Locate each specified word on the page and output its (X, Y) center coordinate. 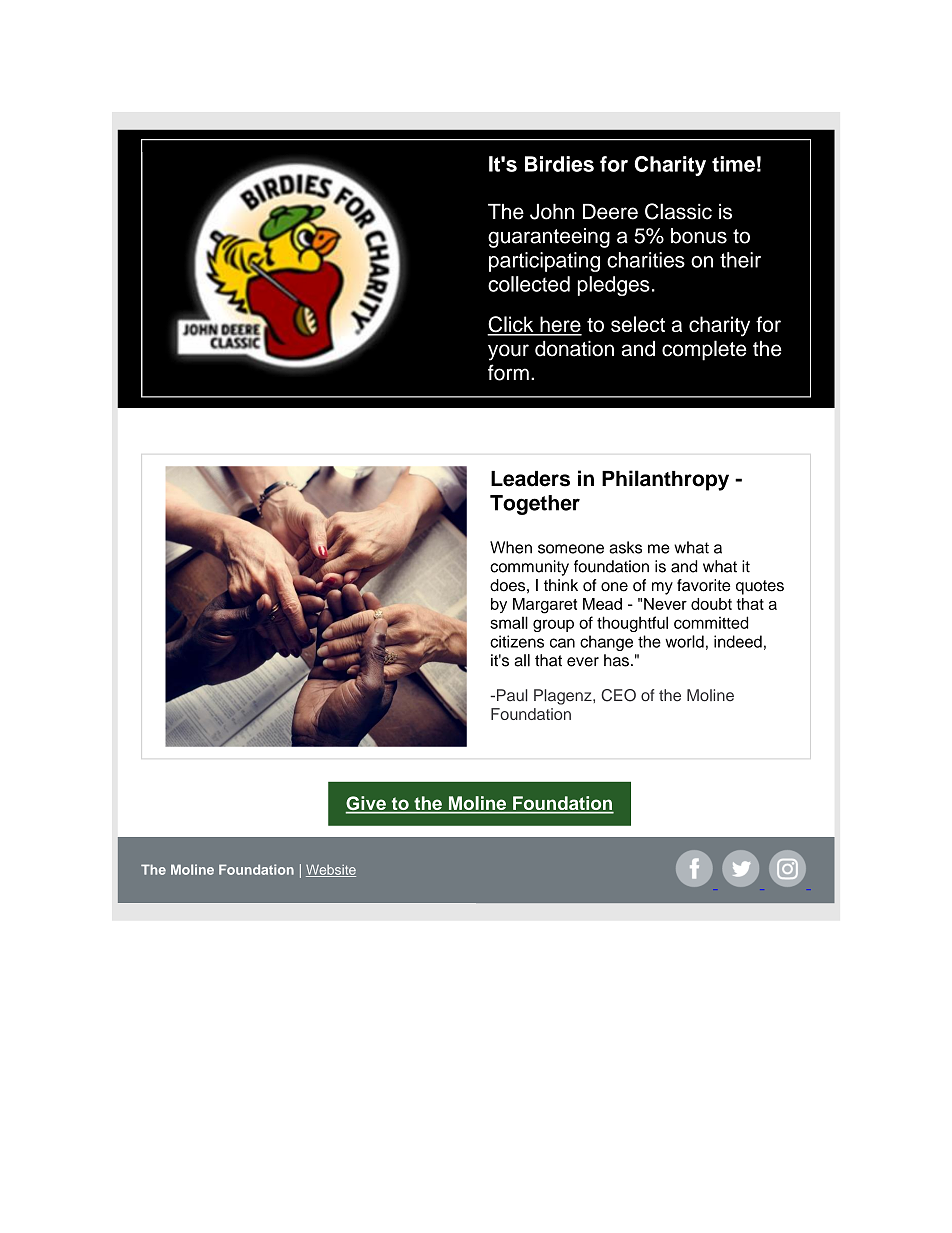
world (684, 641)
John (552, 212)
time (733, 164)
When (511, 547)
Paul (510, 695)
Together (535, 505)
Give (366, 804)
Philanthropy (665, 480)
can (562, 643)
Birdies (559, 164)
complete (704, 350)
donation (574, 348)
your (508, 352)
